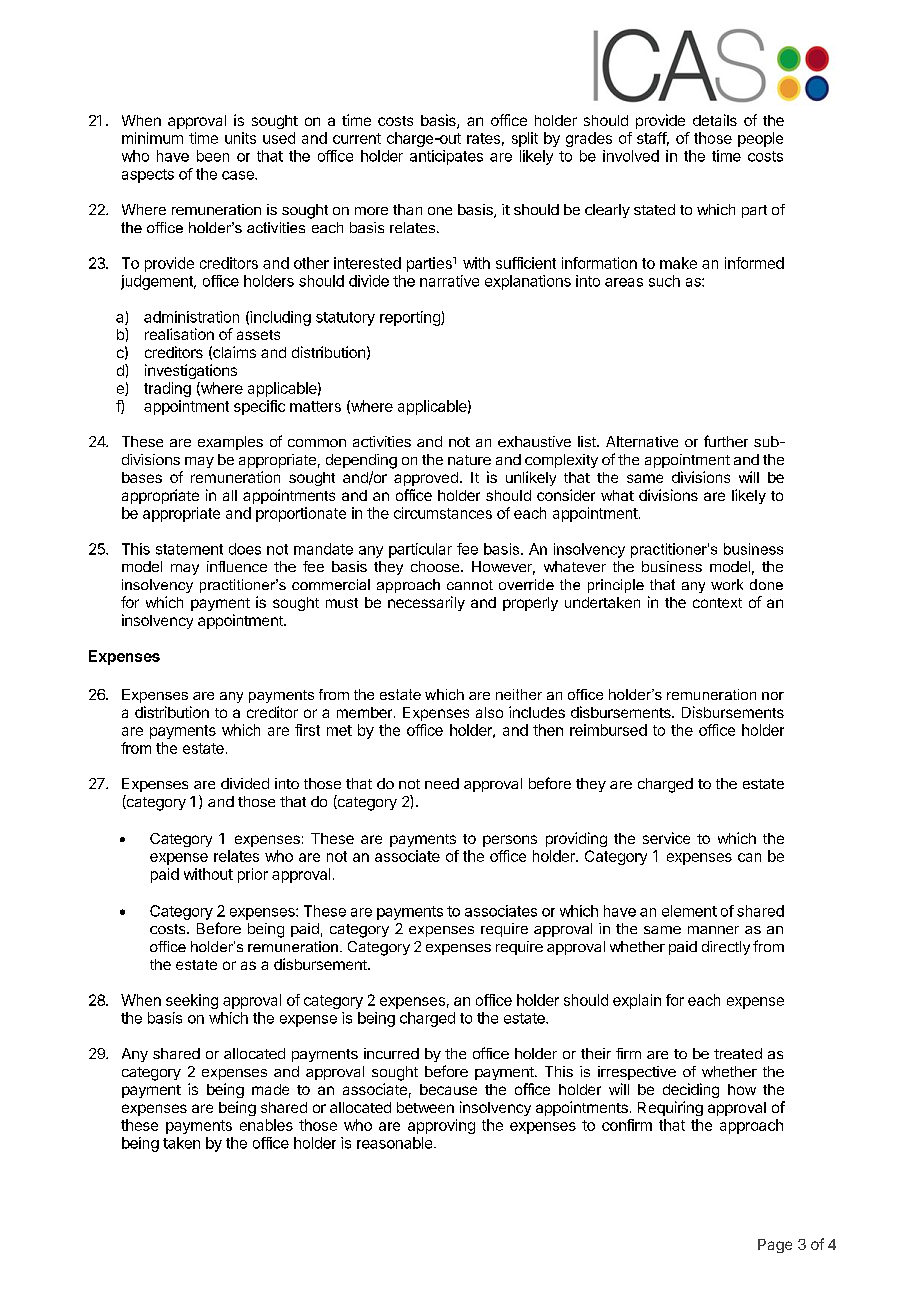 This document has width=924, height=1307. What do you see at coordinates (443, 513) in the document?
I see `circumstances` at bounding box center [443, 513].
